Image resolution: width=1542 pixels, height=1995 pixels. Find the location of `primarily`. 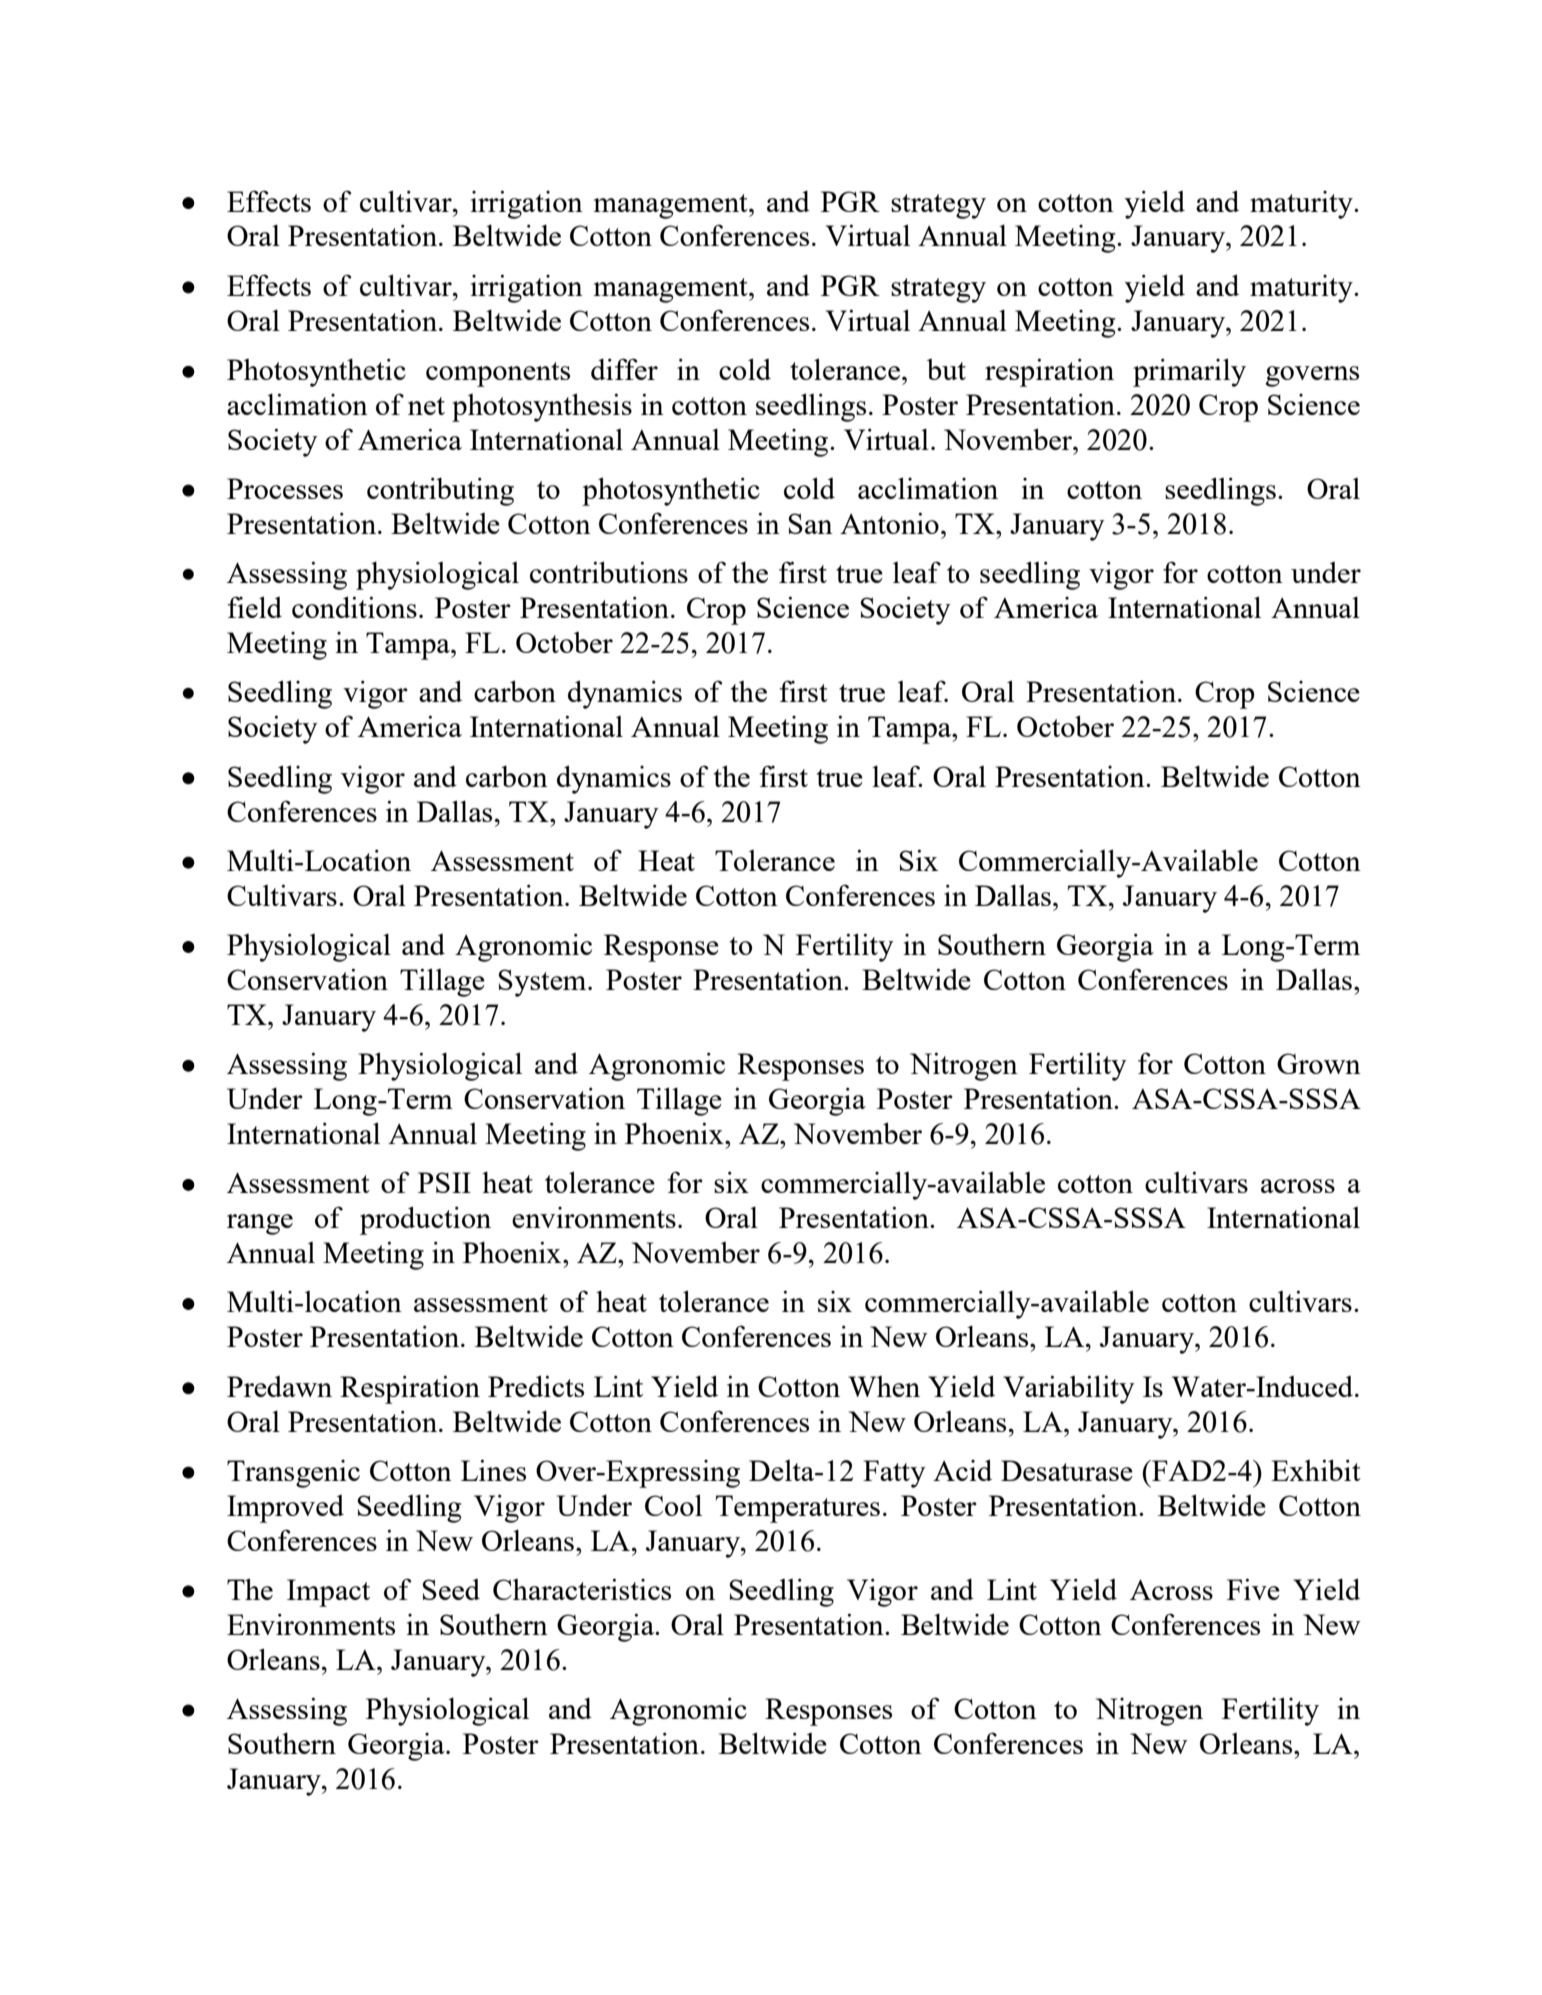

primarily is located at coordinates (1189, 372).
